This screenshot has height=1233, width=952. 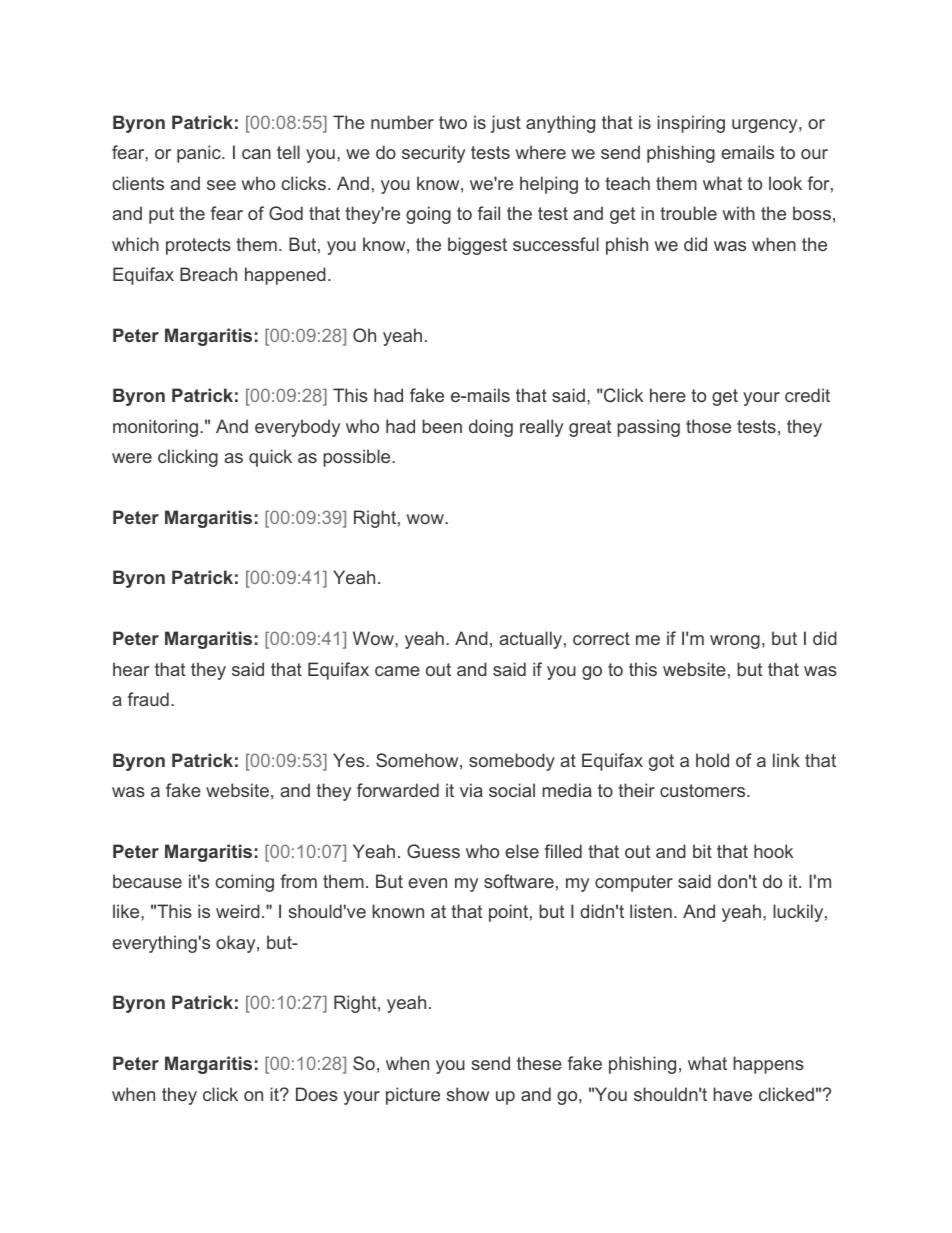 What do you see at coordinates (708, 426) in the screenshot?
I see `those` at bounding box center [708, 426].
